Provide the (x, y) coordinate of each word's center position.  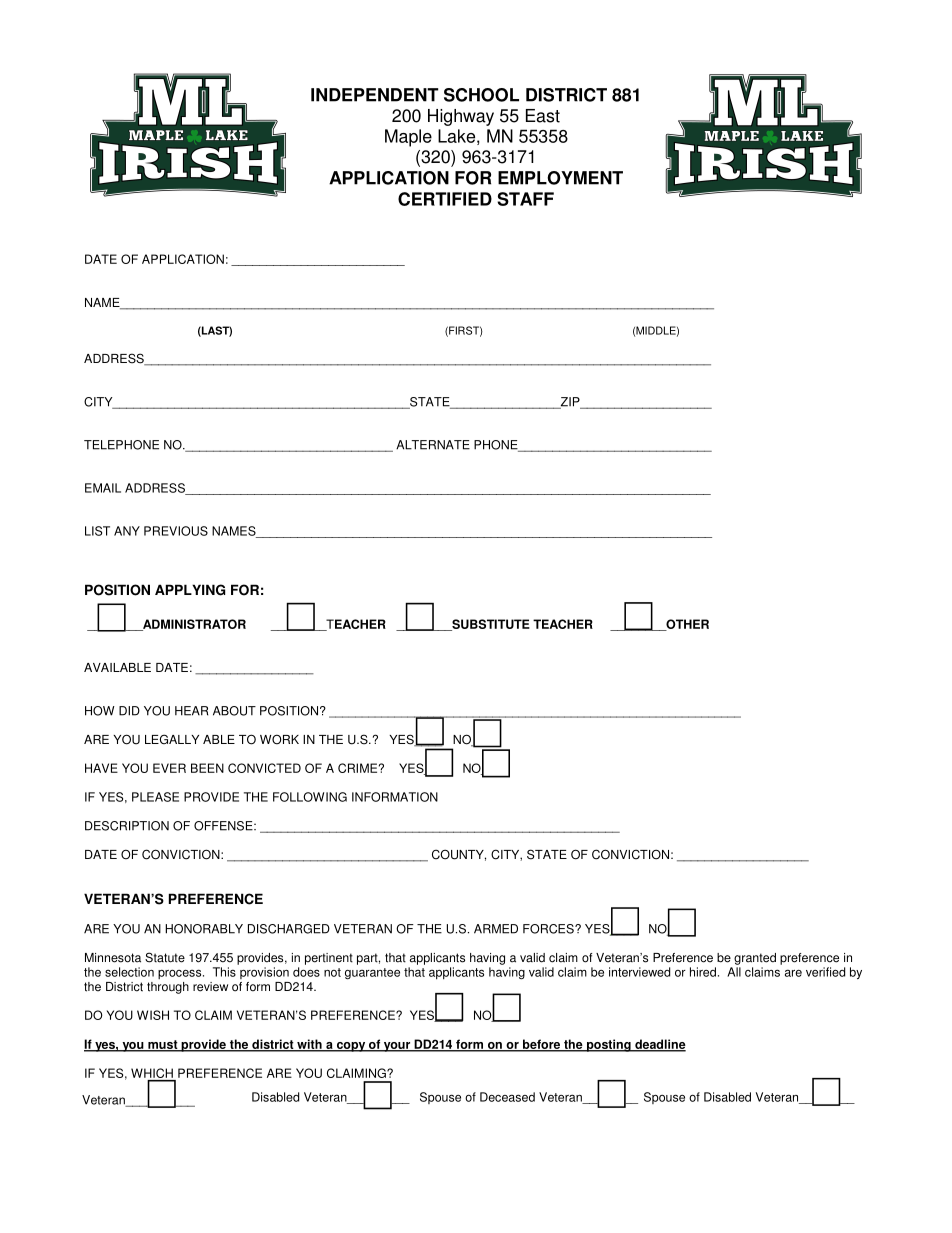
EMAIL (103, 488)
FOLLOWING (310, 797)
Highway (461, 117)
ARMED (496, 929)
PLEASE (155, 797)
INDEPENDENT (375, 95)
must (163, 1046)
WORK (279, 739)
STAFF (525, 199)
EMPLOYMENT (560, 178)
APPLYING (190, 590)
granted (755, 959)
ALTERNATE (433, 445)
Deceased (507, 1097)
